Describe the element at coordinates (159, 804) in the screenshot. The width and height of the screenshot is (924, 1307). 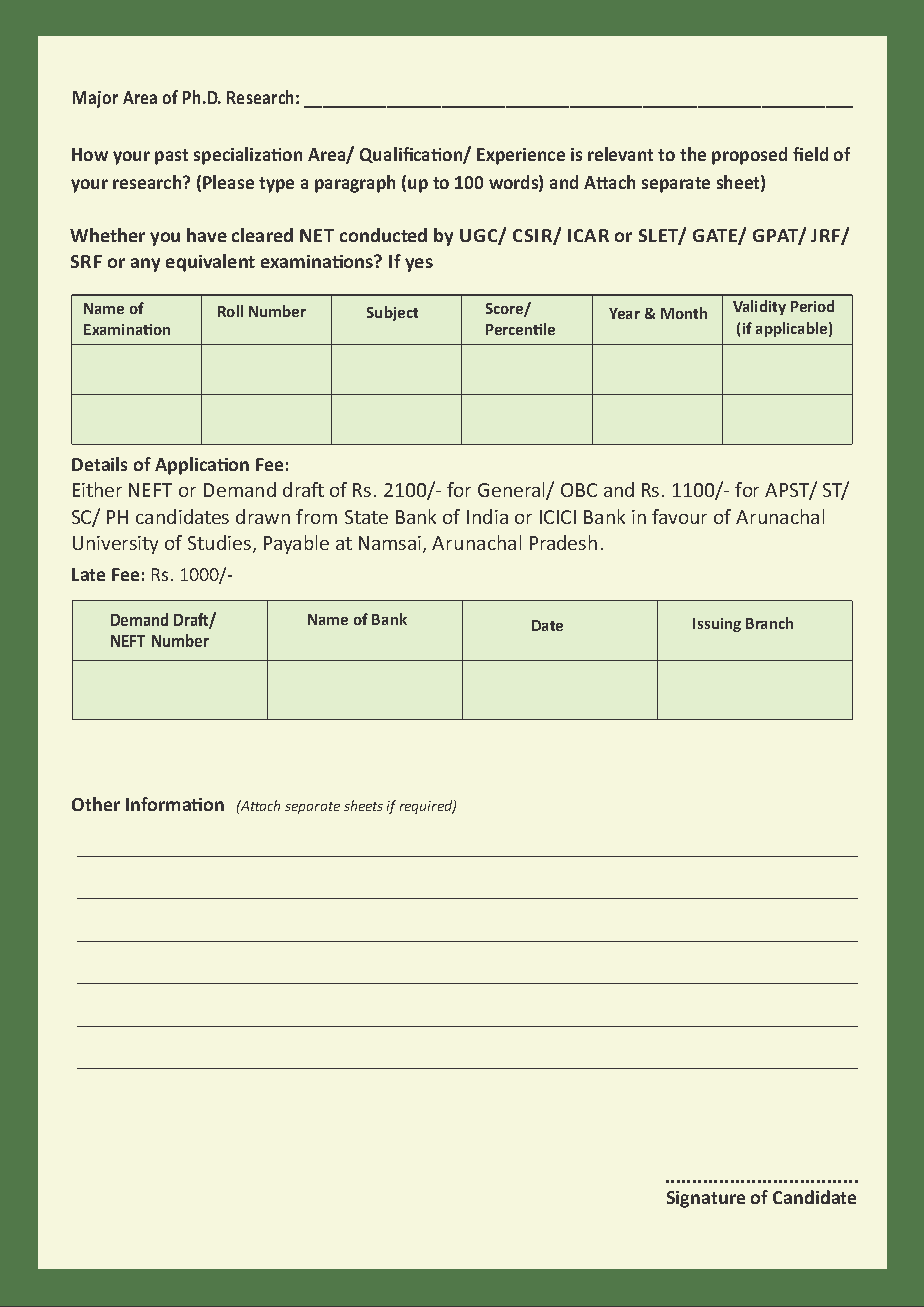
I see `Informa` at that location.
